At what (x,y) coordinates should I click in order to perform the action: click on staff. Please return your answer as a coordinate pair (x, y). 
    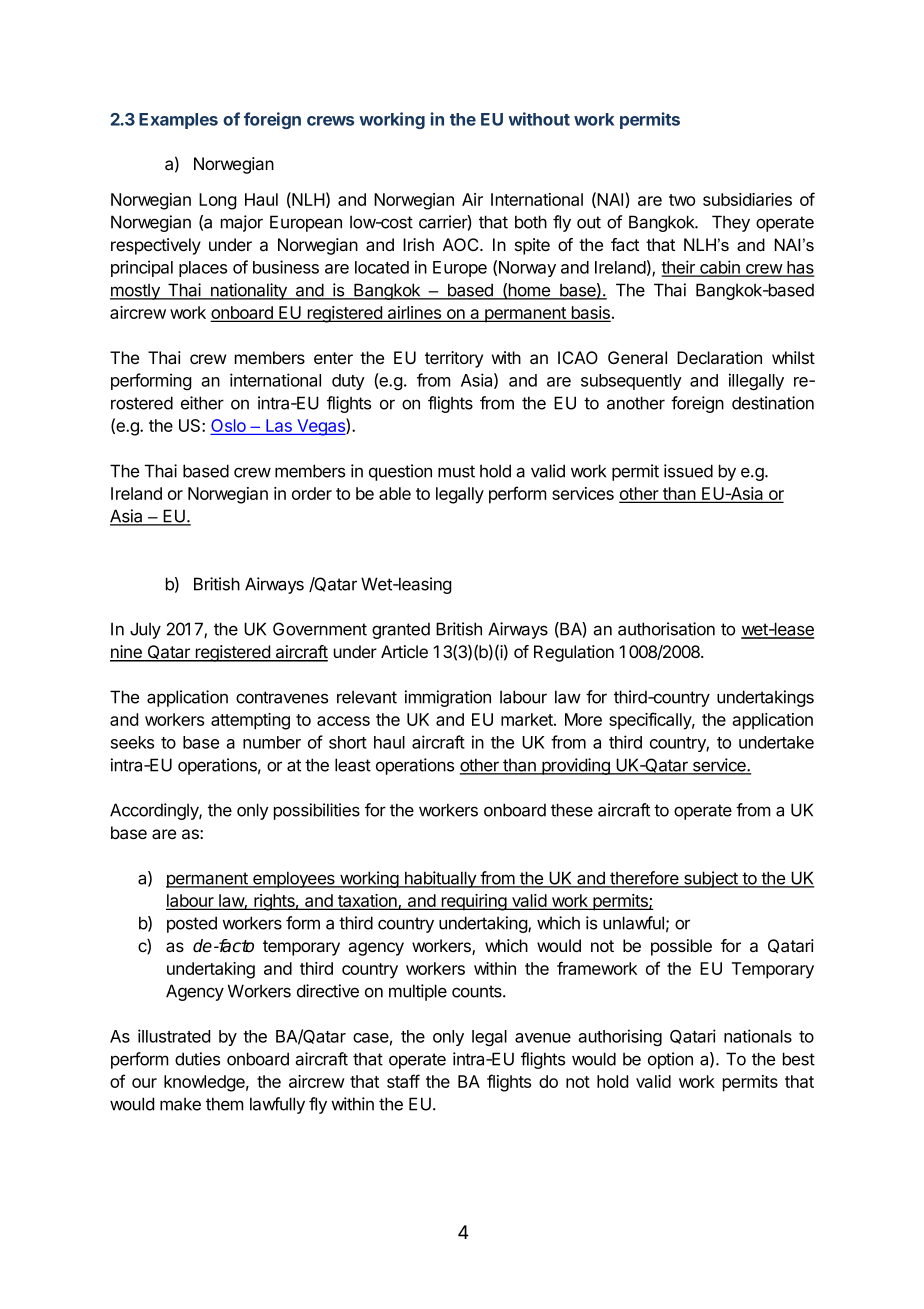
    Looking at the image, I should click on (403, 1081).
